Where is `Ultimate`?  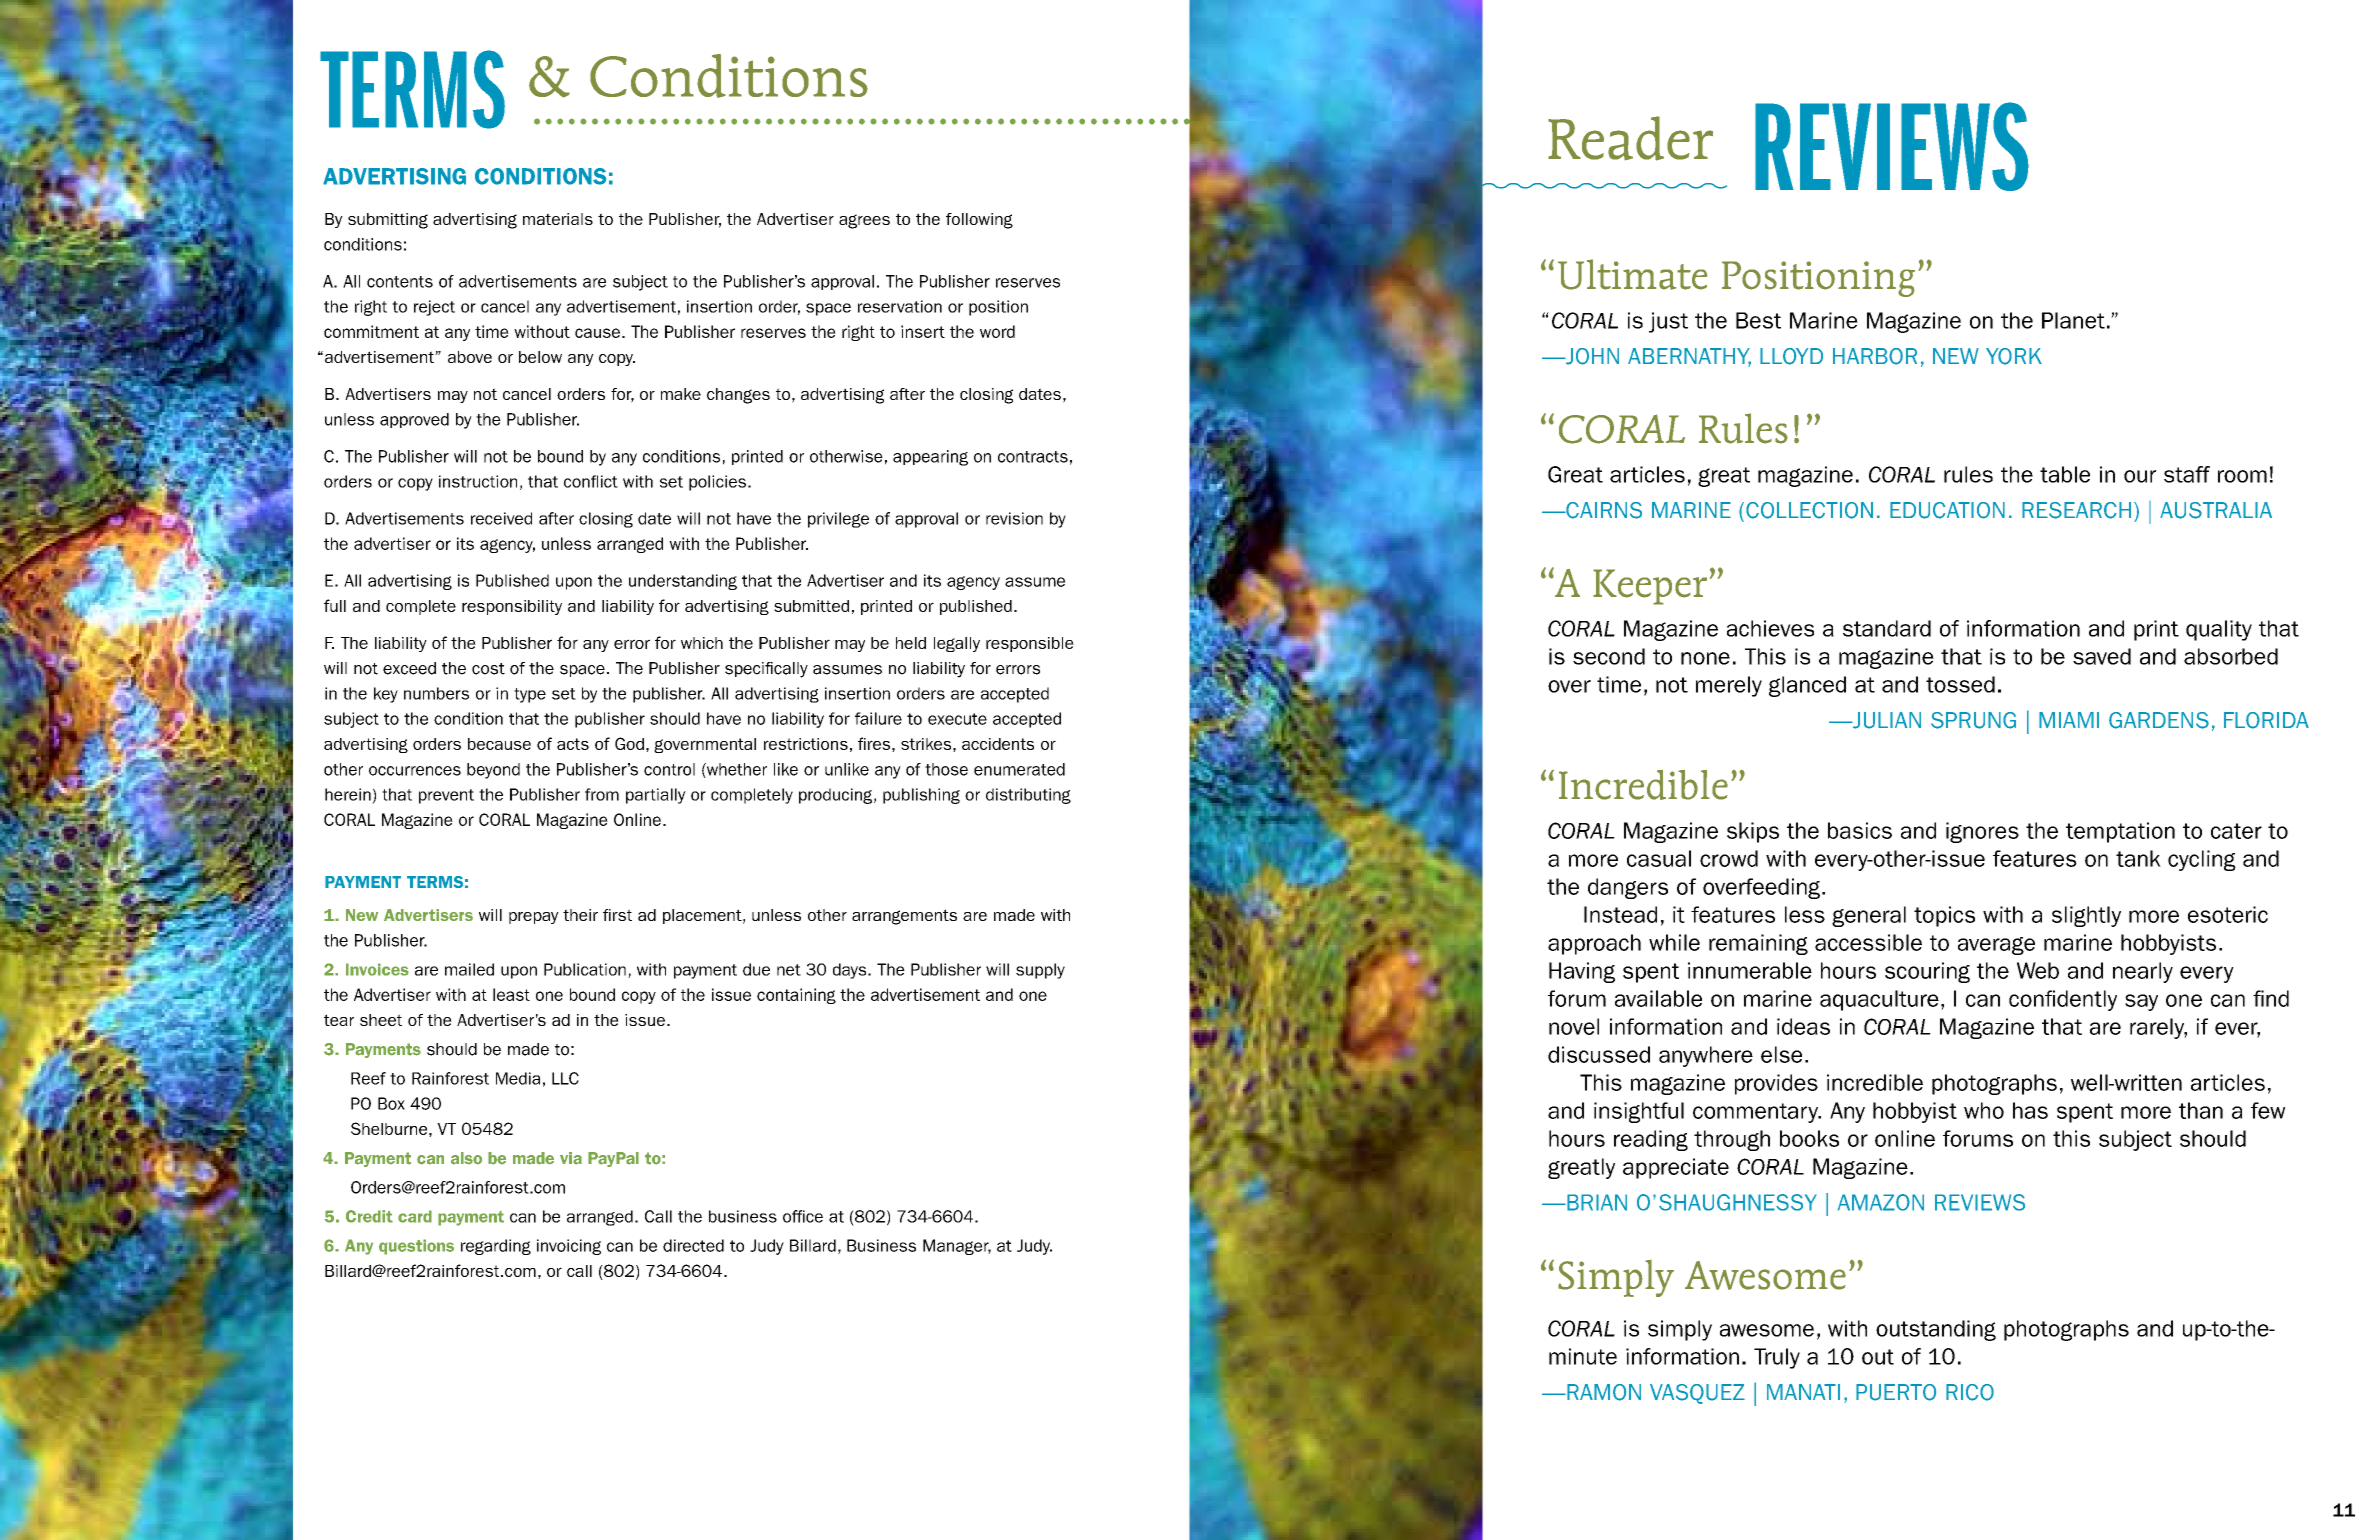
Ultimate is located at coordinates (1633, 274).
